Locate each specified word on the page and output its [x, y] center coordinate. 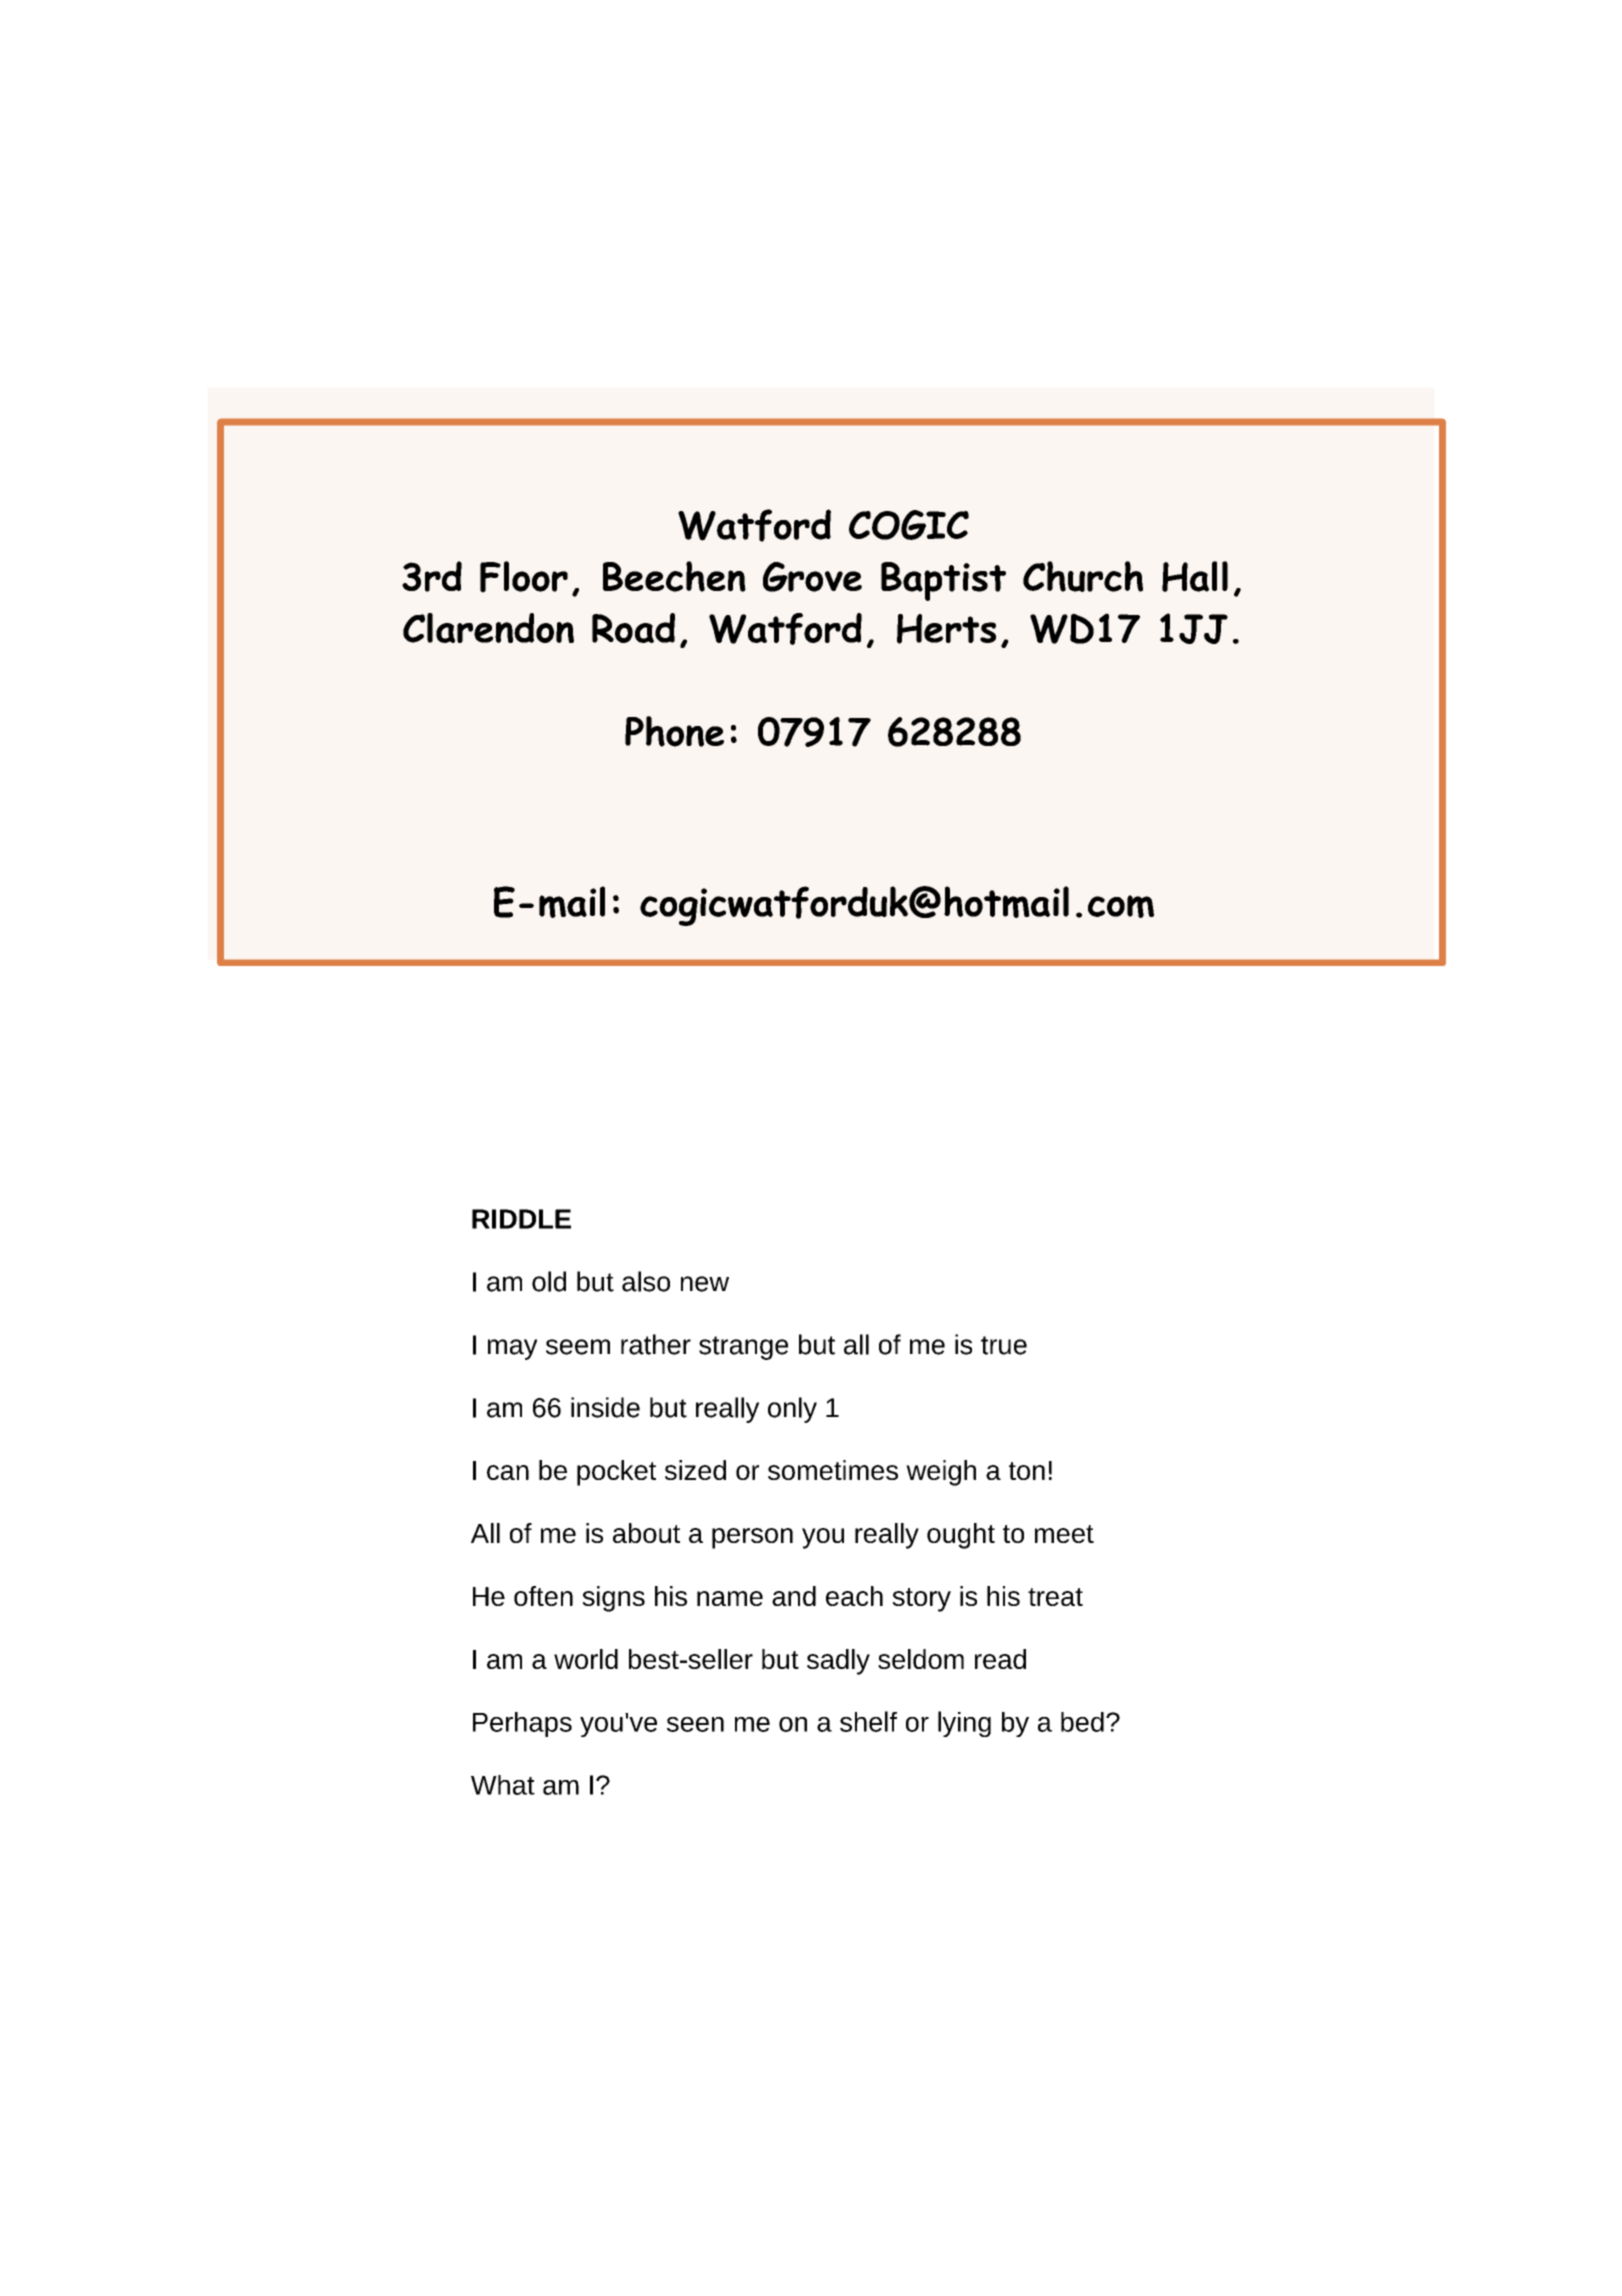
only [792, 1410]
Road [633, 628]
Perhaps [522, 1724]
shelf [868, 1721]
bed [1082, 1722]
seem [578, 1347]
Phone [674, 731]
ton [1027, 1471]
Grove [812, 577]
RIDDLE [521, 1219]
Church [1083, 576]
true [1004, 1345]
